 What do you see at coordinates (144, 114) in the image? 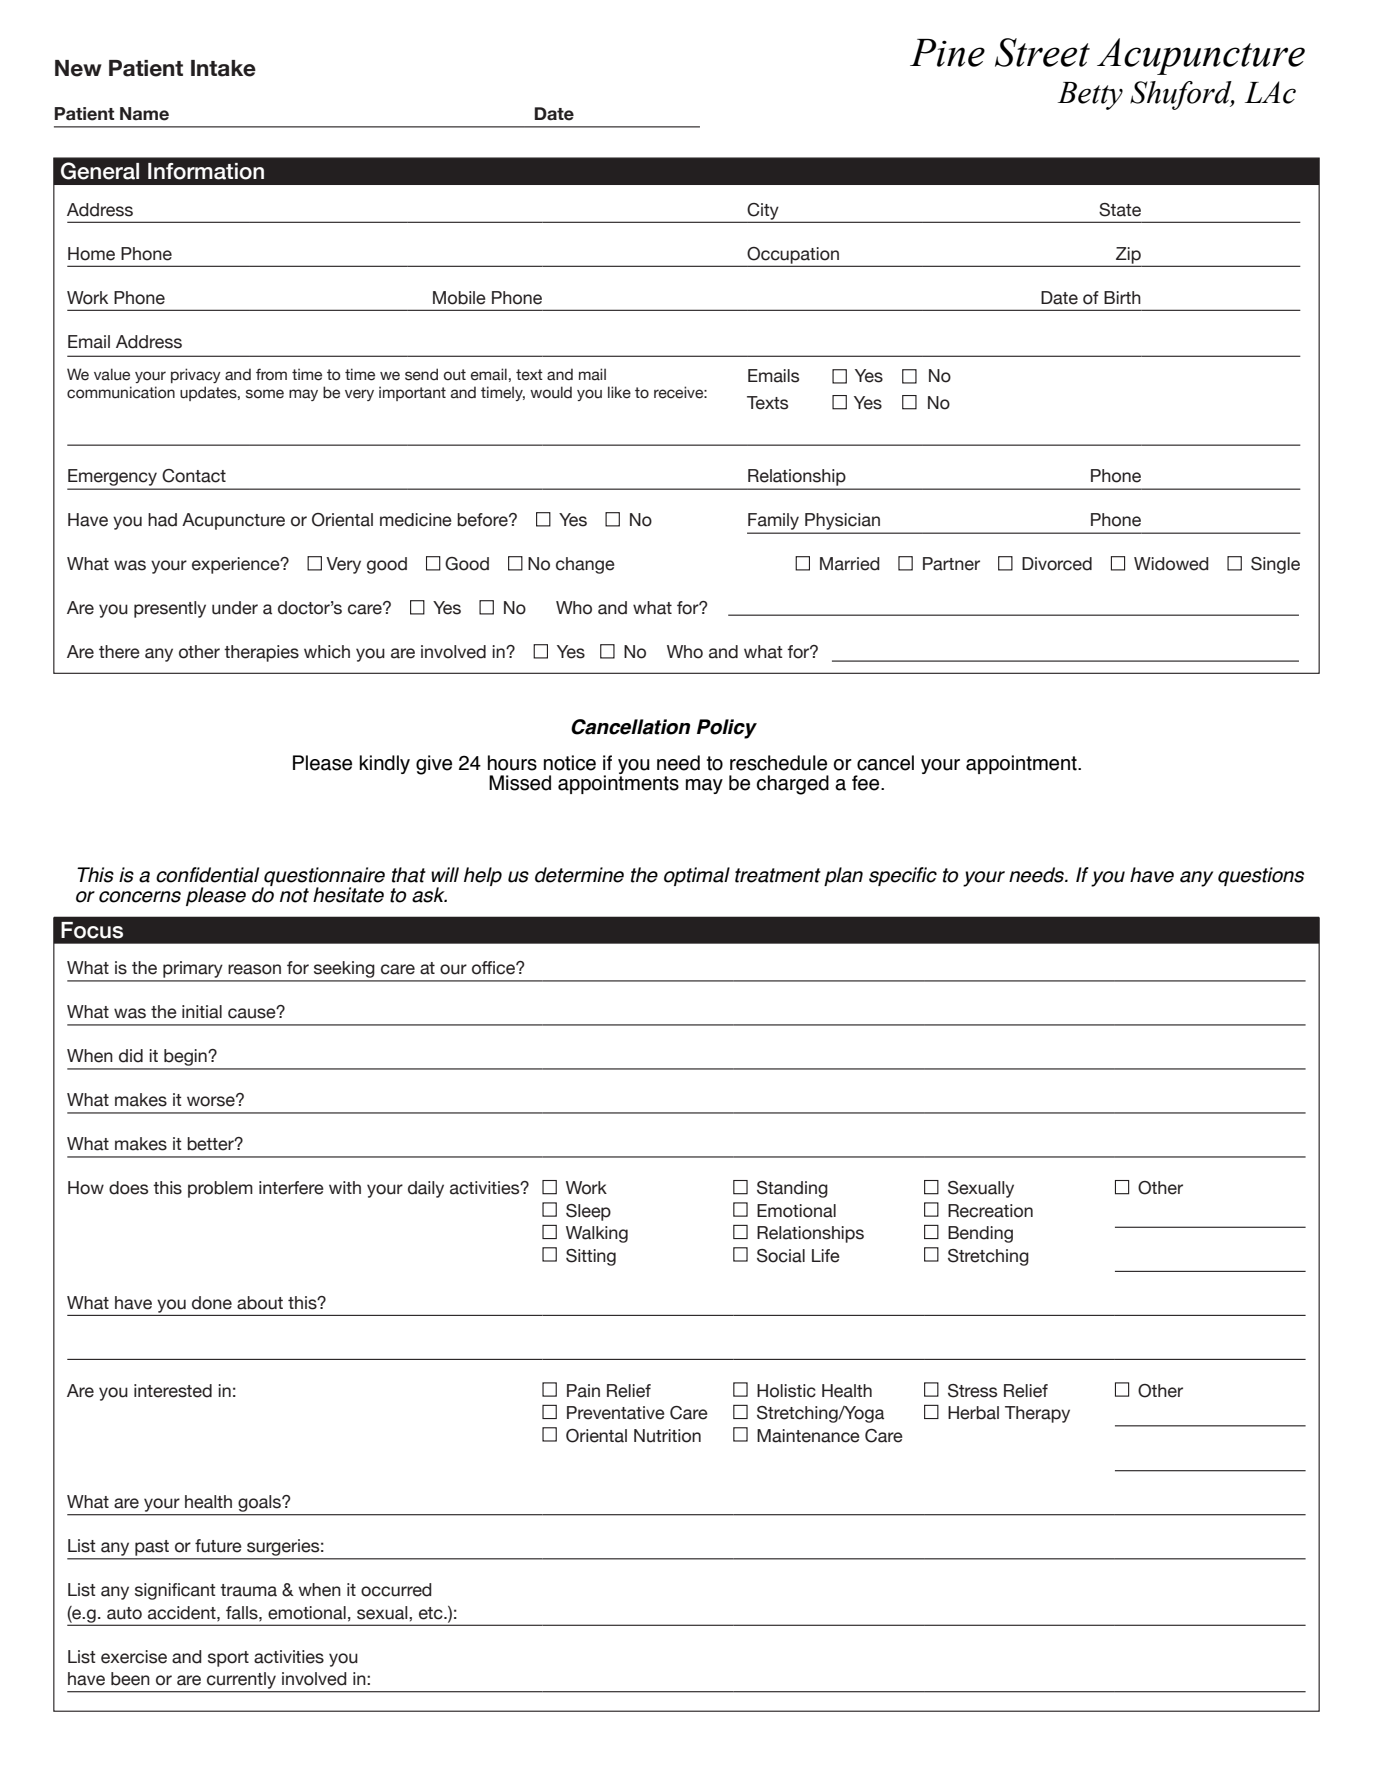
I see `Name` at bounding box center [144, 114].
